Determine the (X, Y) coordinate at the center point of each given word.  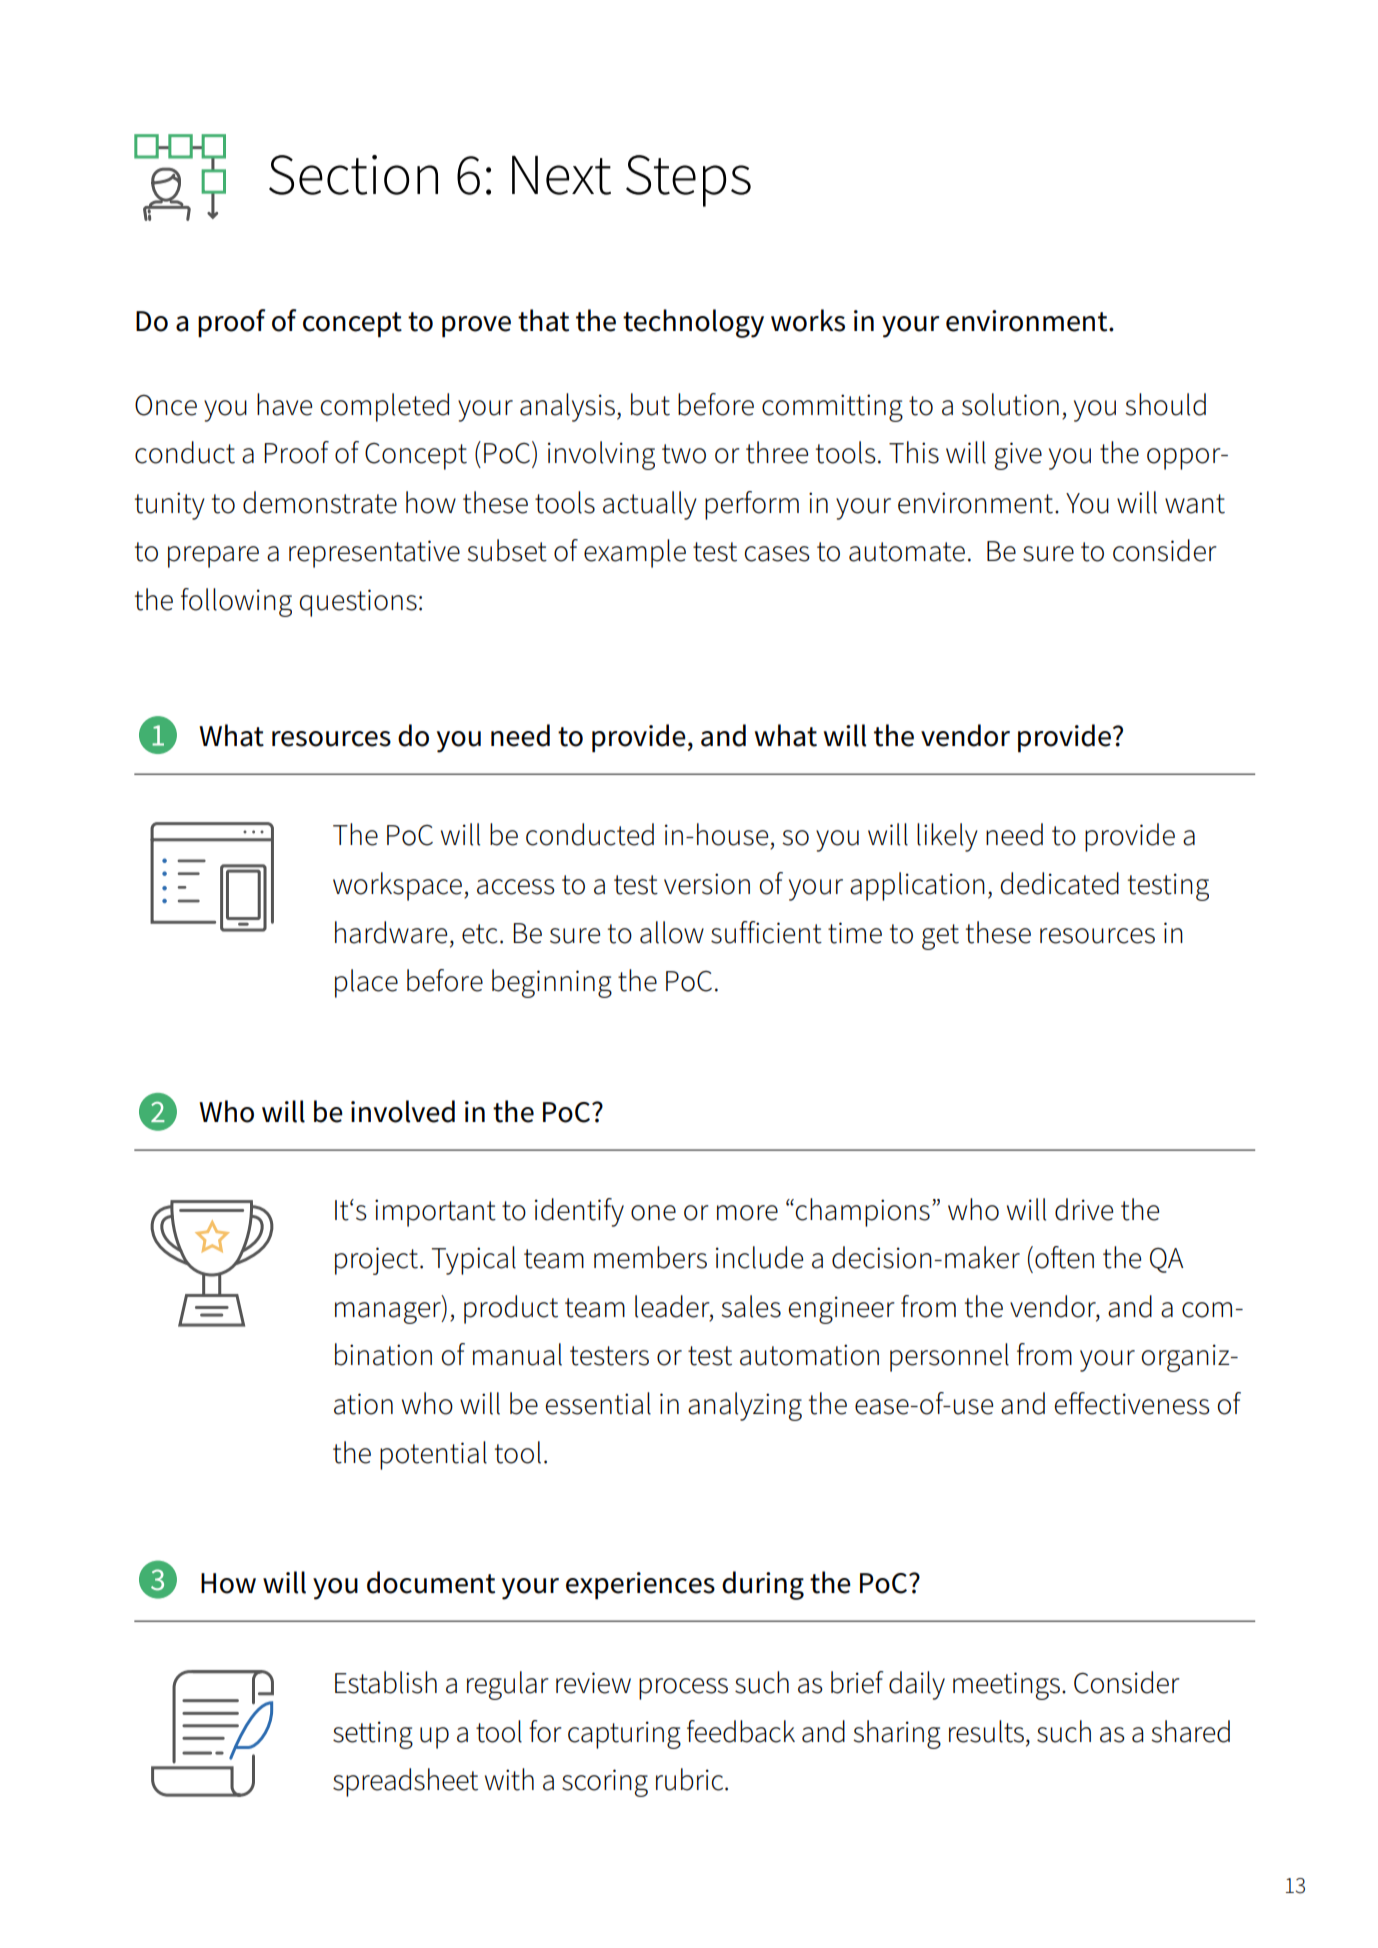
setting (373, 1735)
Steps (688, 181)
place (366, 983)
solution (1010, 404)
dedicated (1059, 883)
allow (672, 932)
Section (353, 175)
